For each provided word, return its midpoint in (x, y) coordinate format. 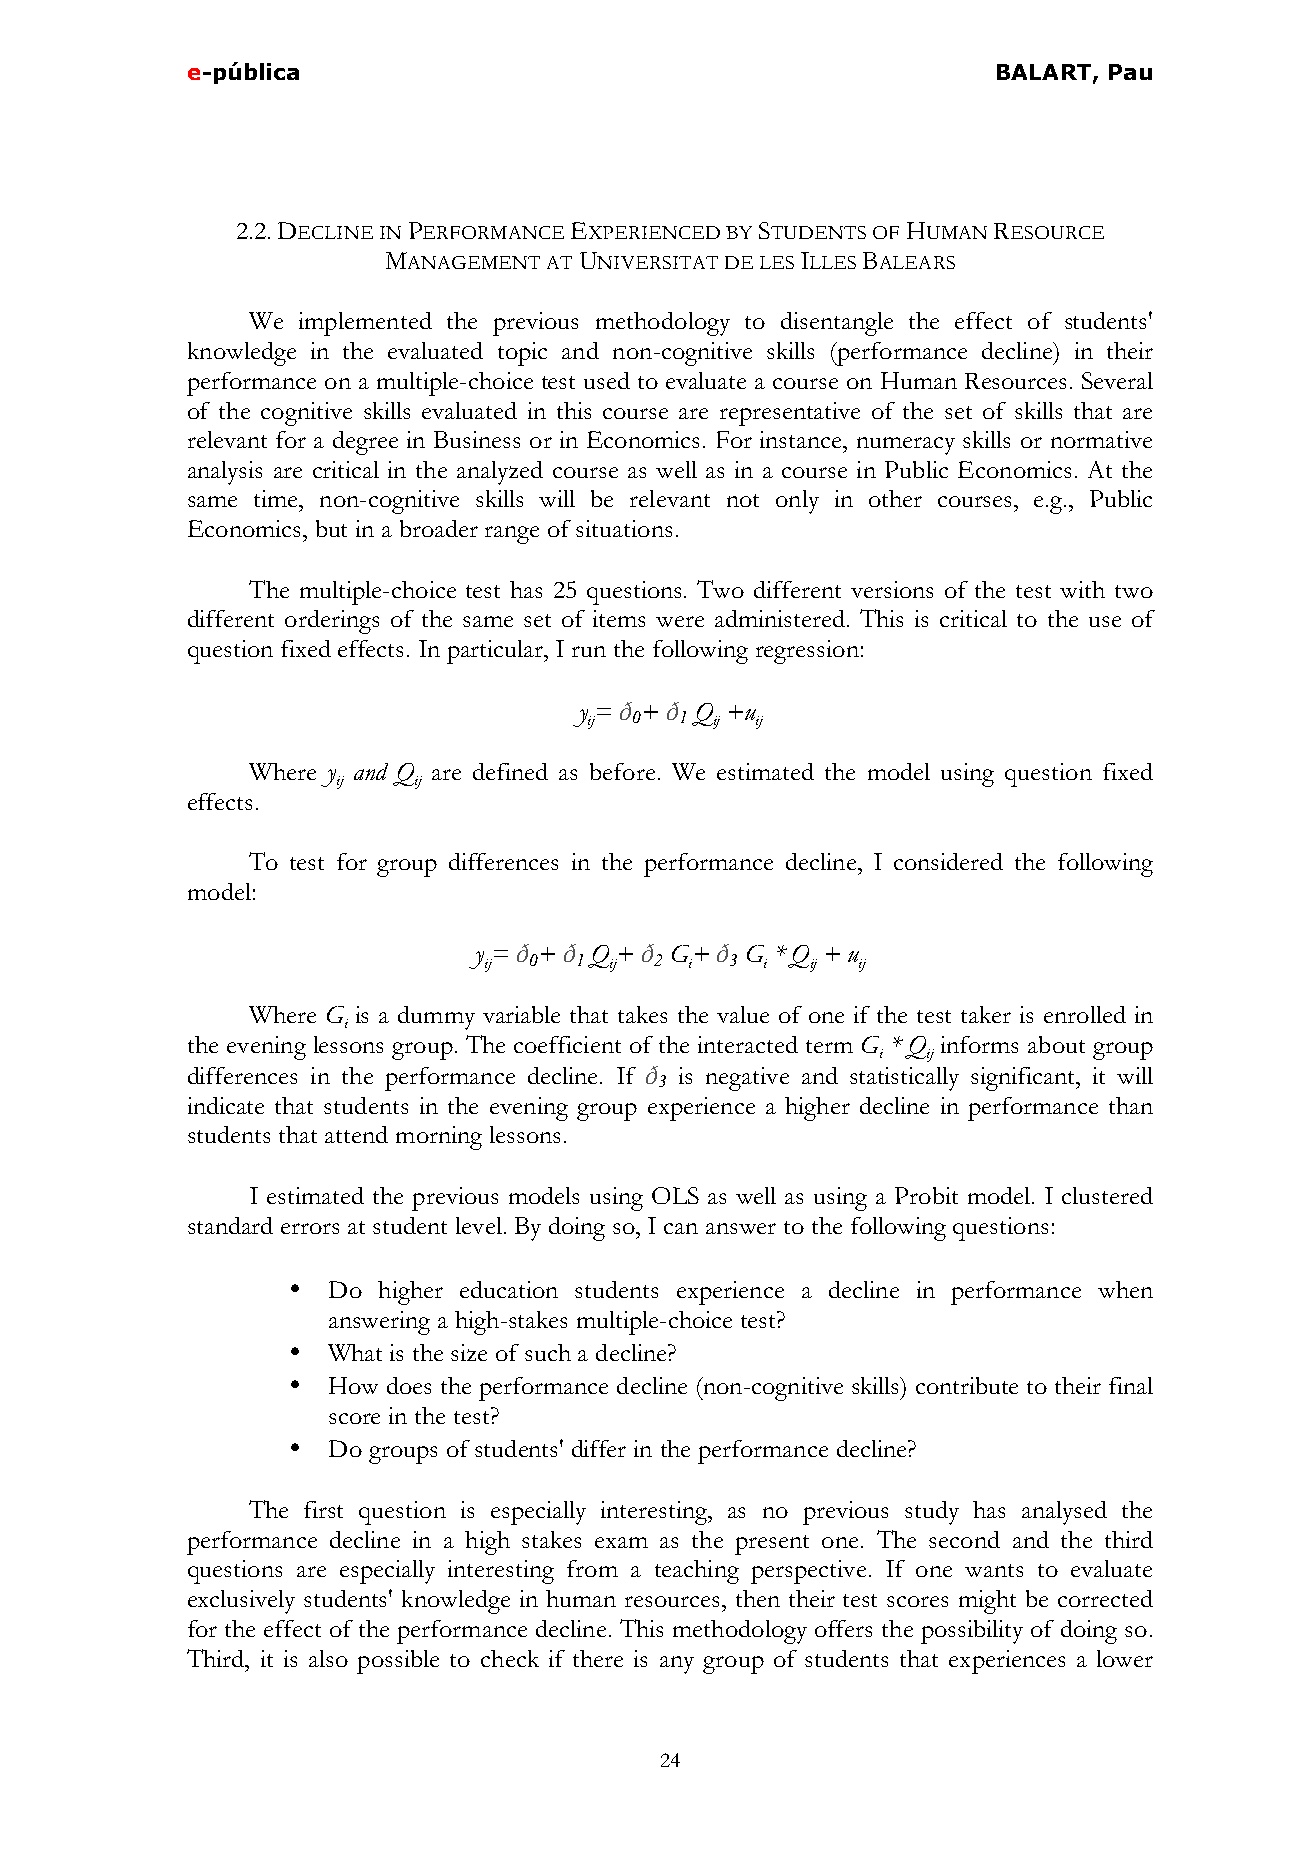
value (743, 1014)
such (548, 1352)
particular (496, 652)
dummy (436, 1018)
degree (365, 443)
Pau (1130, 72)
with (1082, 589)
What (355, 1352)
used (607, 380)
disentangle (837, 324)
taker (986, 1014)
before (622, 771)
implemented (365, 324)
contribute (967, 1385)
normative (1101, 439)
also (328, 1658)
